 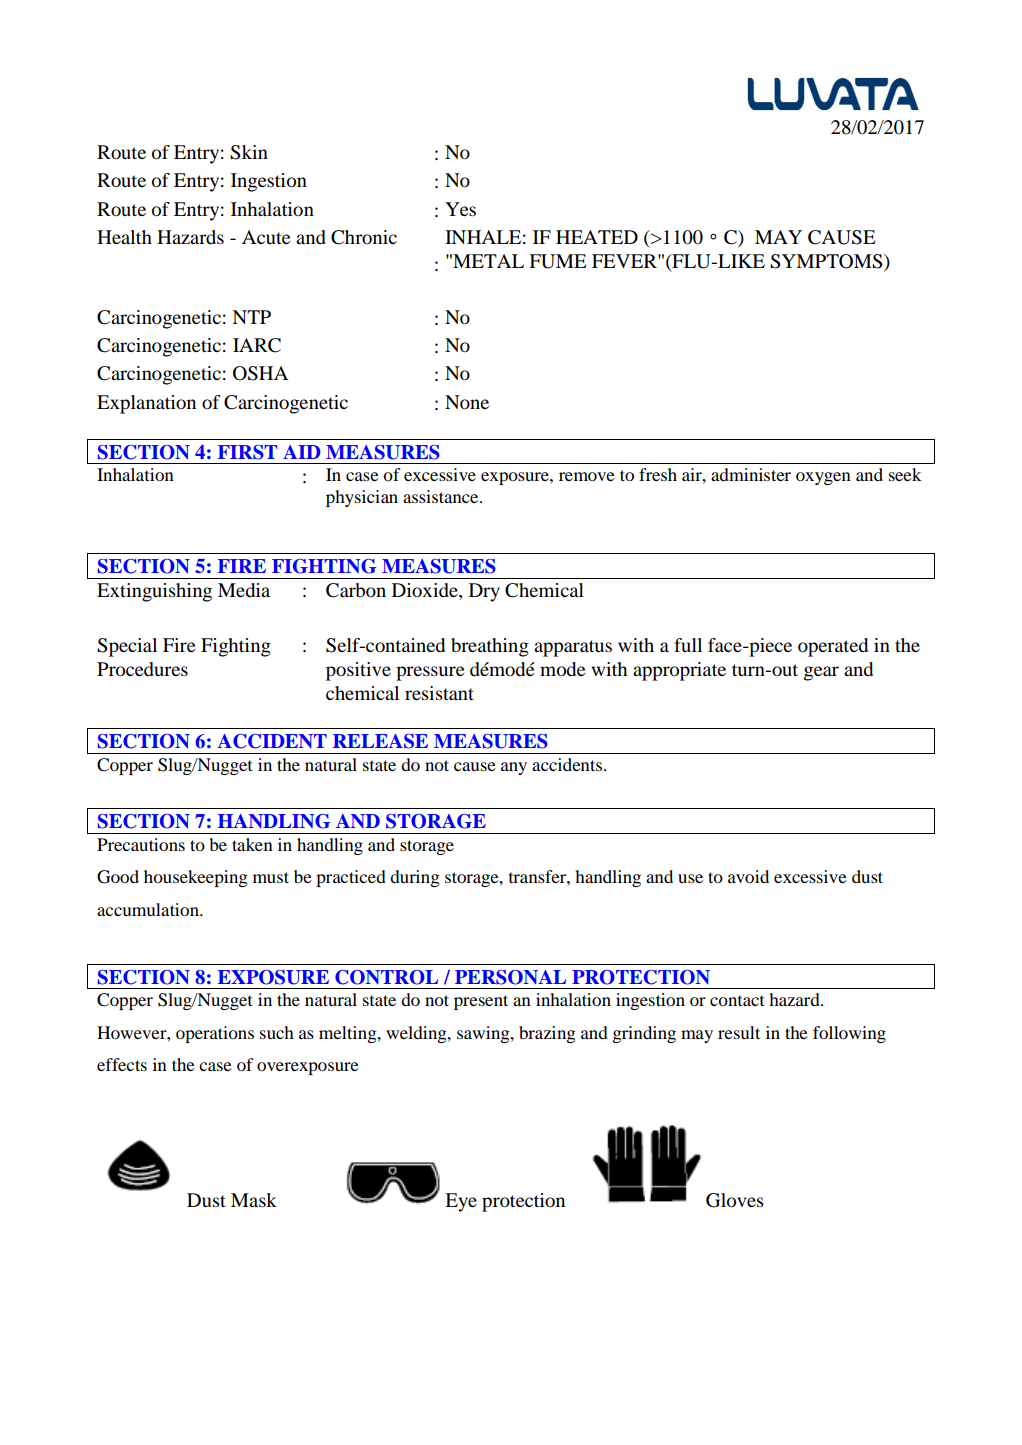 I want to click on SYMPTOMS, so click(x=827, y=261).
